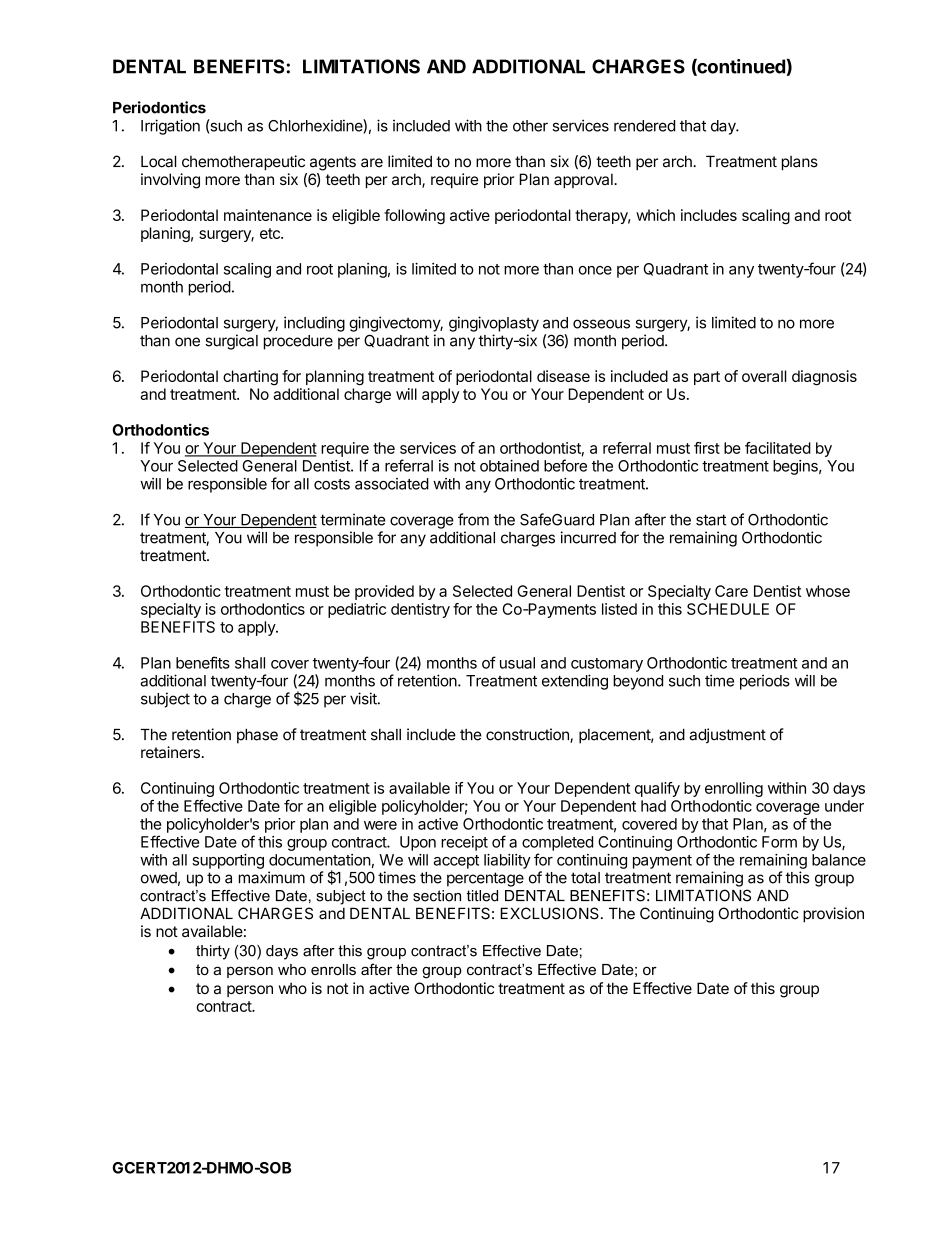 The width and height of the image is (952, 1233). Describe the element at coordinates (644, 126) in the image. I see `rendered` at that location.
